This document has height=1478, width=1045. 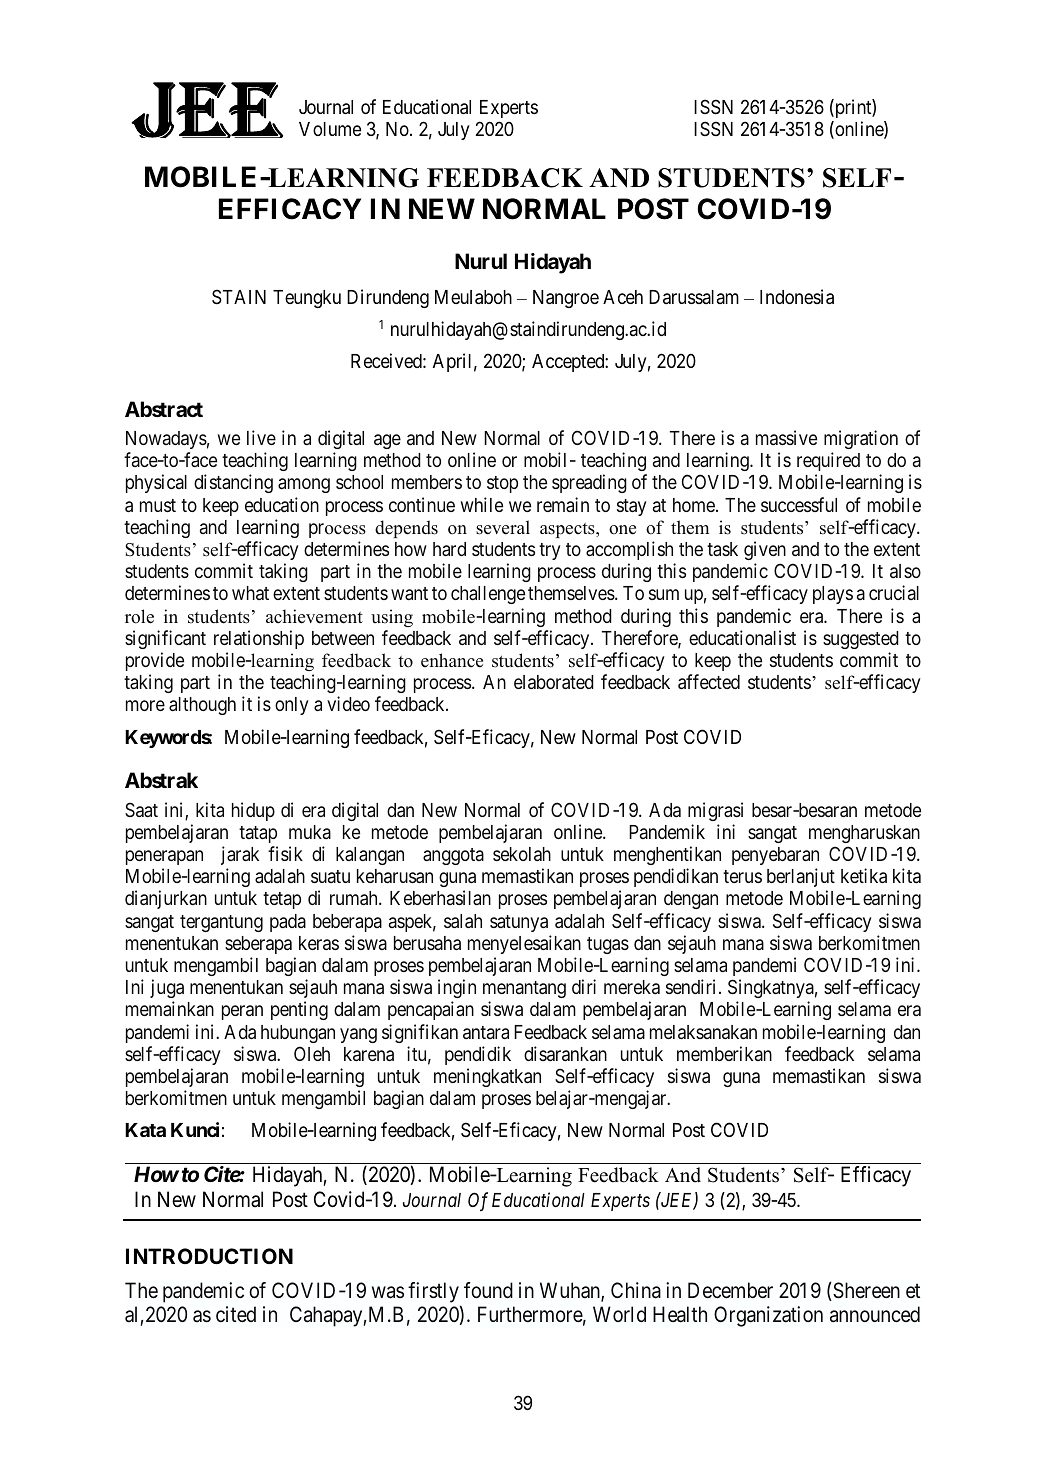 I want to click on Shereen, so click(x=865, y=1291).
